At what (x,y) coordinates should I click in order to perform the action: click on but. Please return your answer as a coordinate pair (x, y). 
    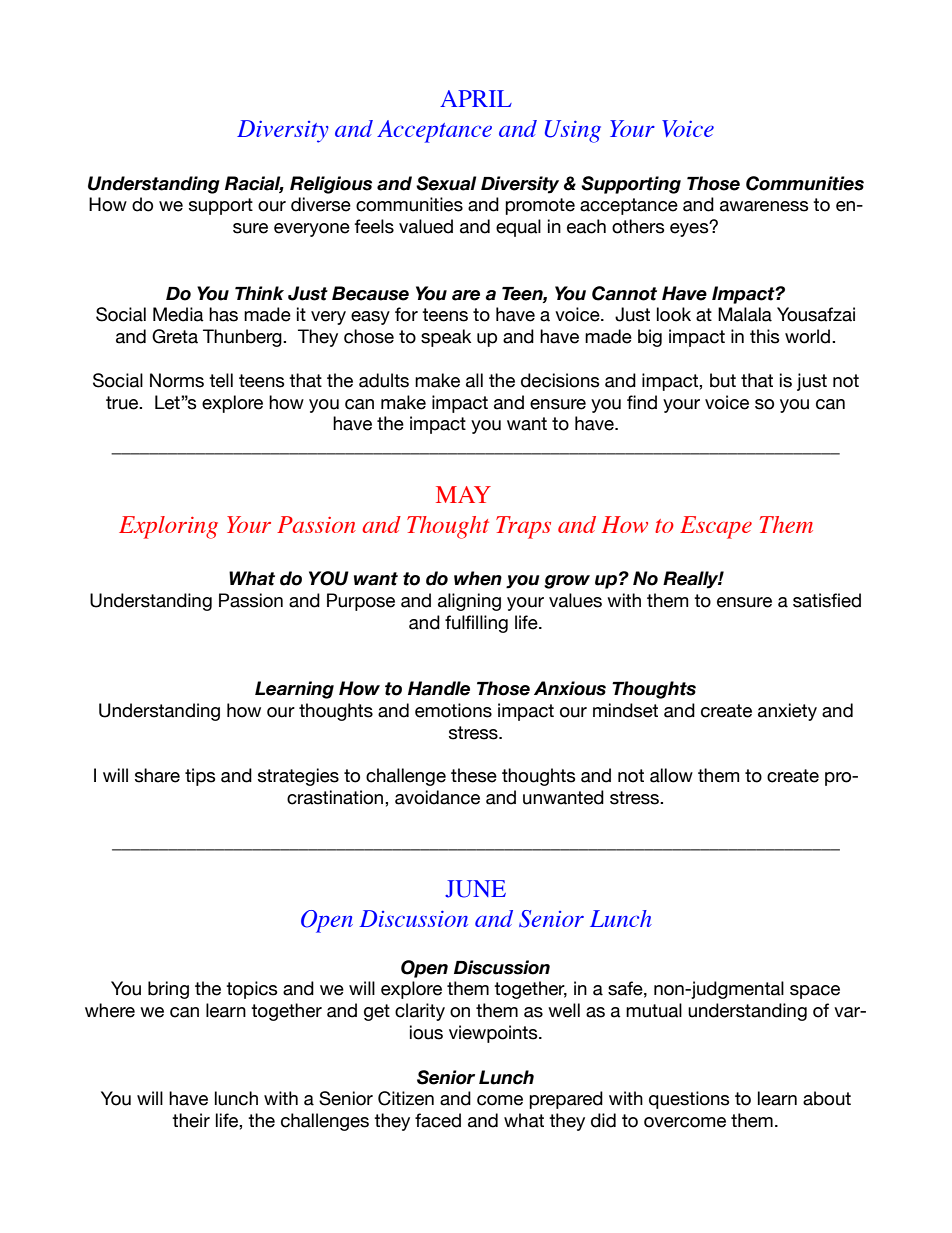
    Looking at the image, I should click on (723, 380).
